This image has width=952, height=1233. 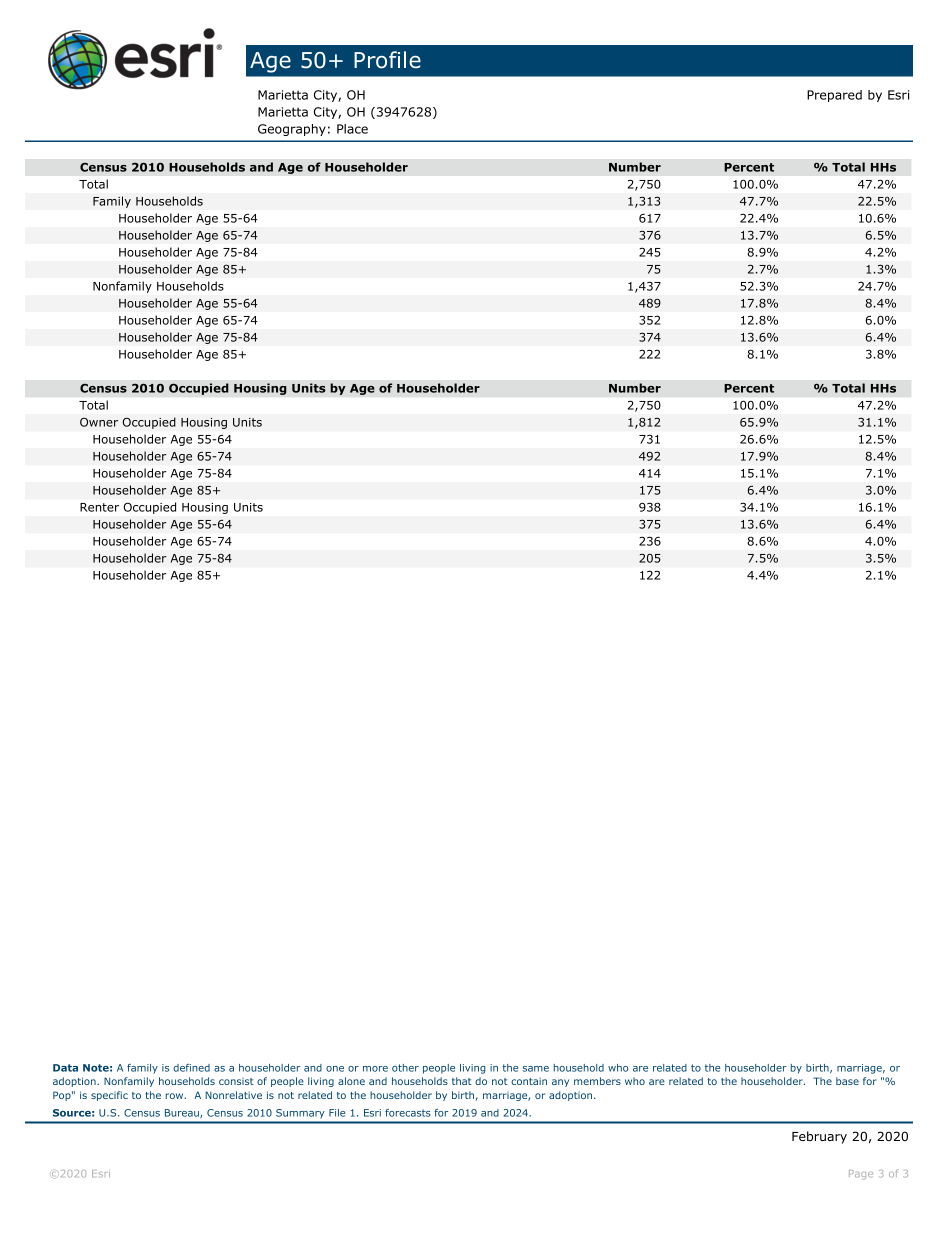 What do you see at coordinates (99, 507) in the image?
I see `Renter` at bounding box center [99, 507].
